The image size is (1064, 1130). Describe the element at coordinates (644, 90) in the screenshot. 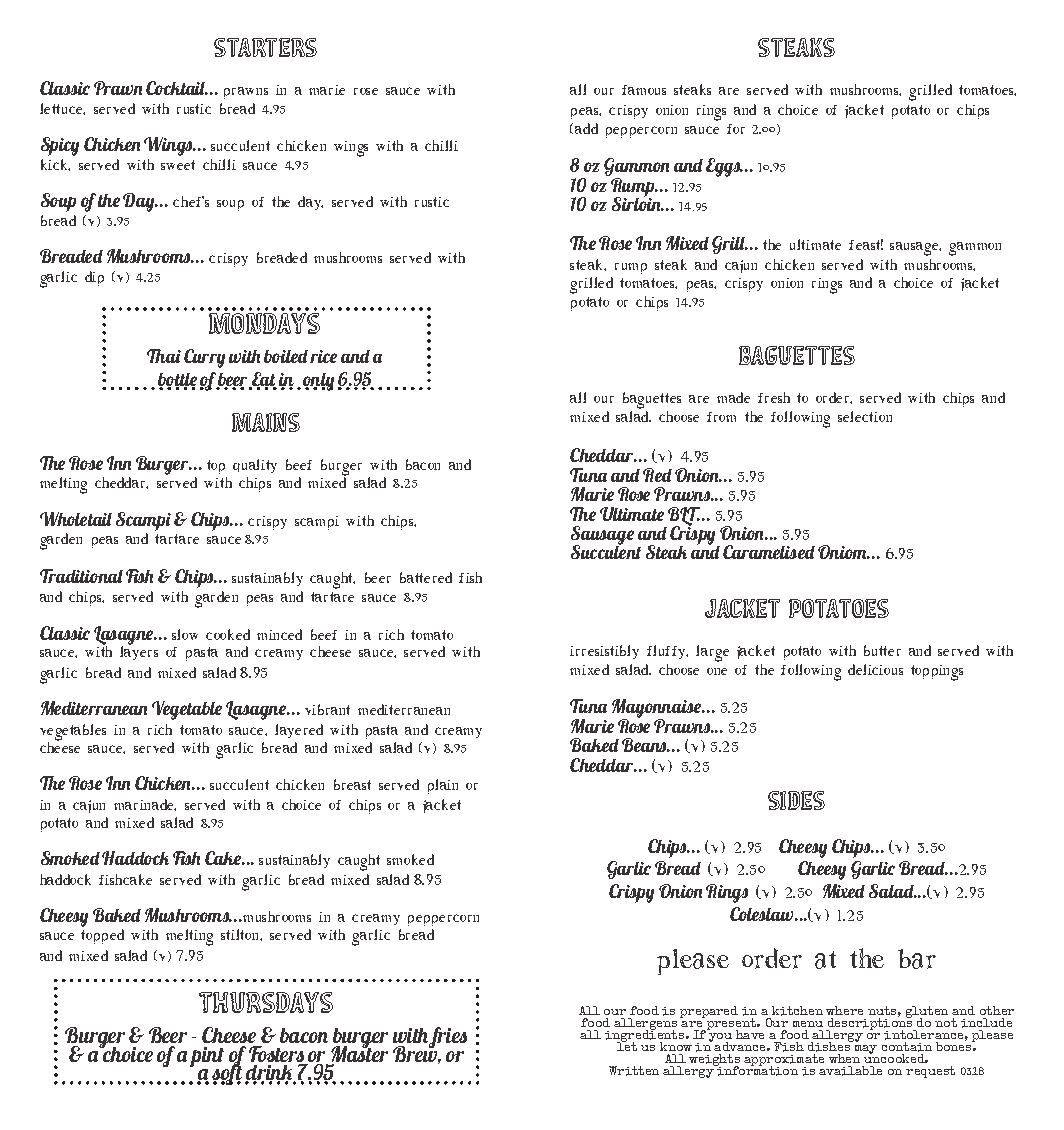

I see `famous` at that location.
